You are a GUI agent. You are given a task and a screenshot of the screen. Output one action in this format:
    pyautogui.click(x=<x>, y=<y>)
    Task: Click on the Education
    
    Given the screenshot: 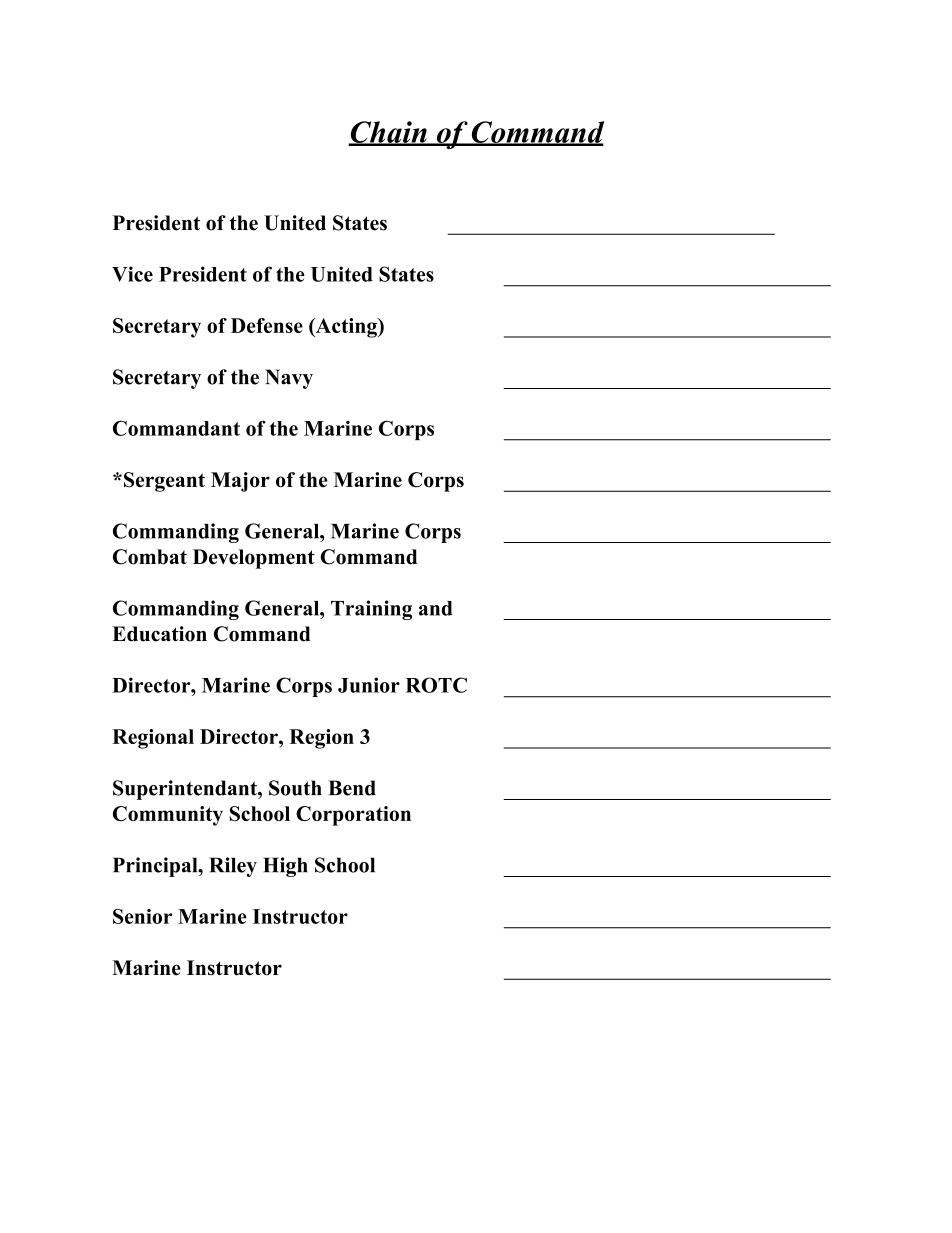 What is the action you would take?
    pyautogui.click(x=159, y=634)
